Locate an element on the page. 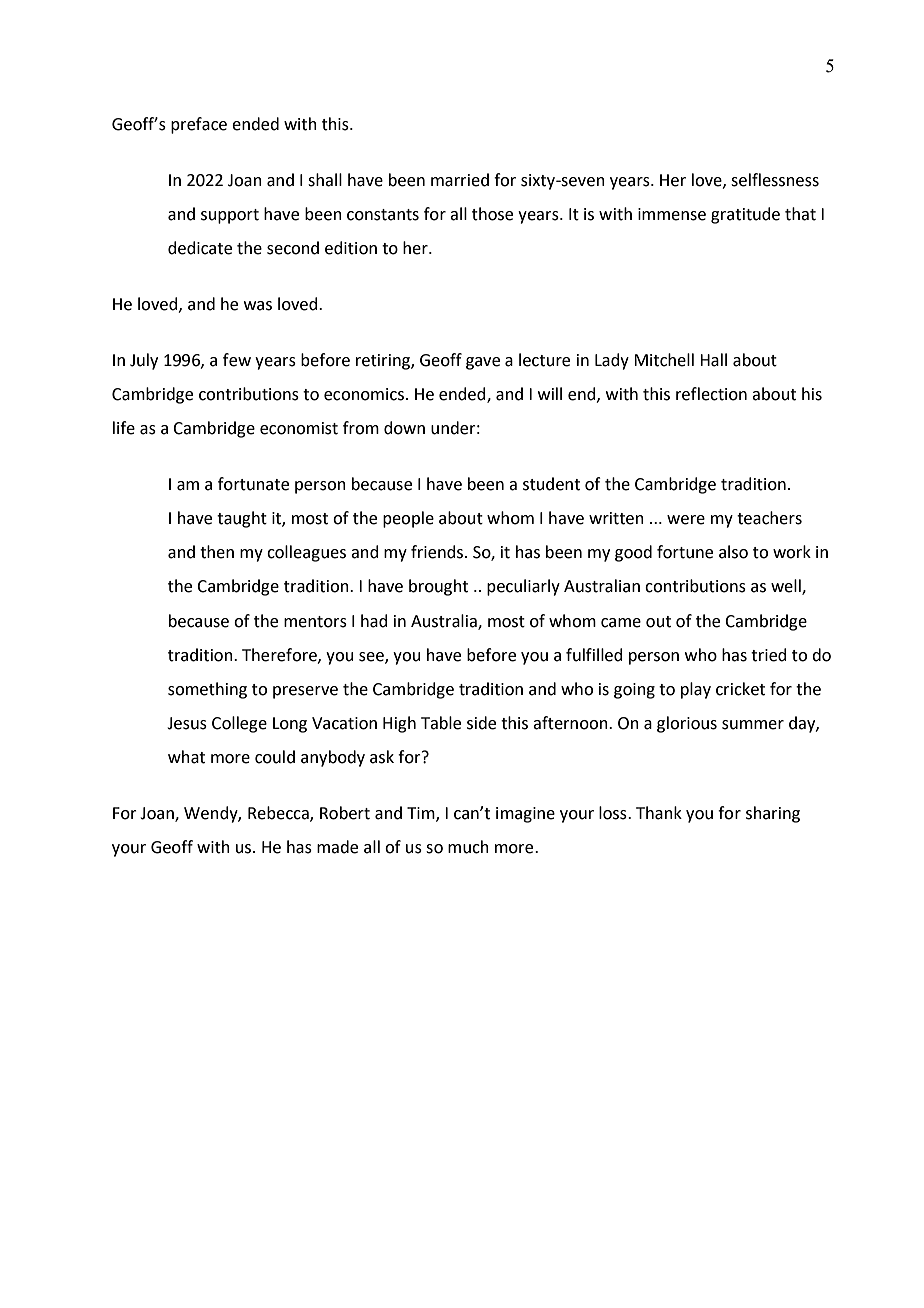 The height and width of the page is (1308, 924). Rebecca is located at coordinates (279, 814).
